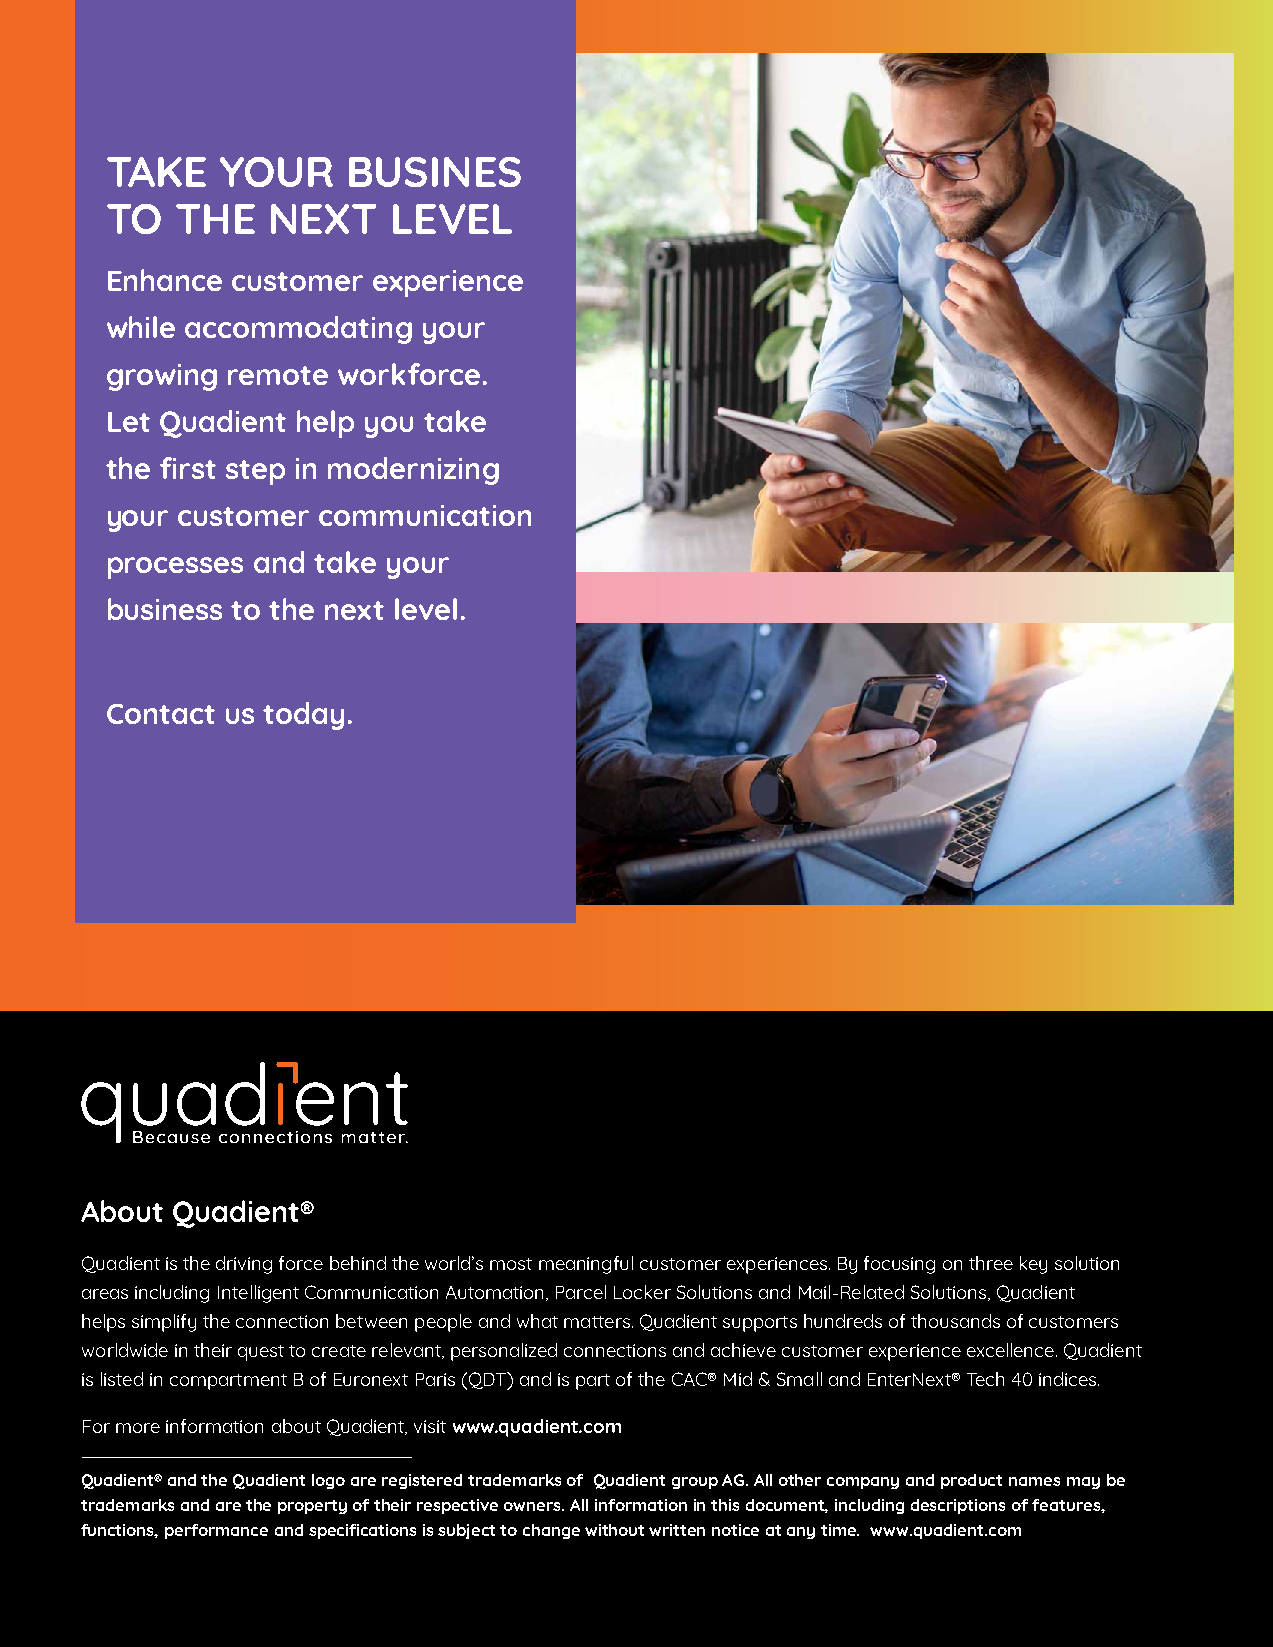 The width and height of the screenshot is (1273, 1647). Describe the element at coordinates (161, 714) in the screenshot. I see `Contact` at that location.
